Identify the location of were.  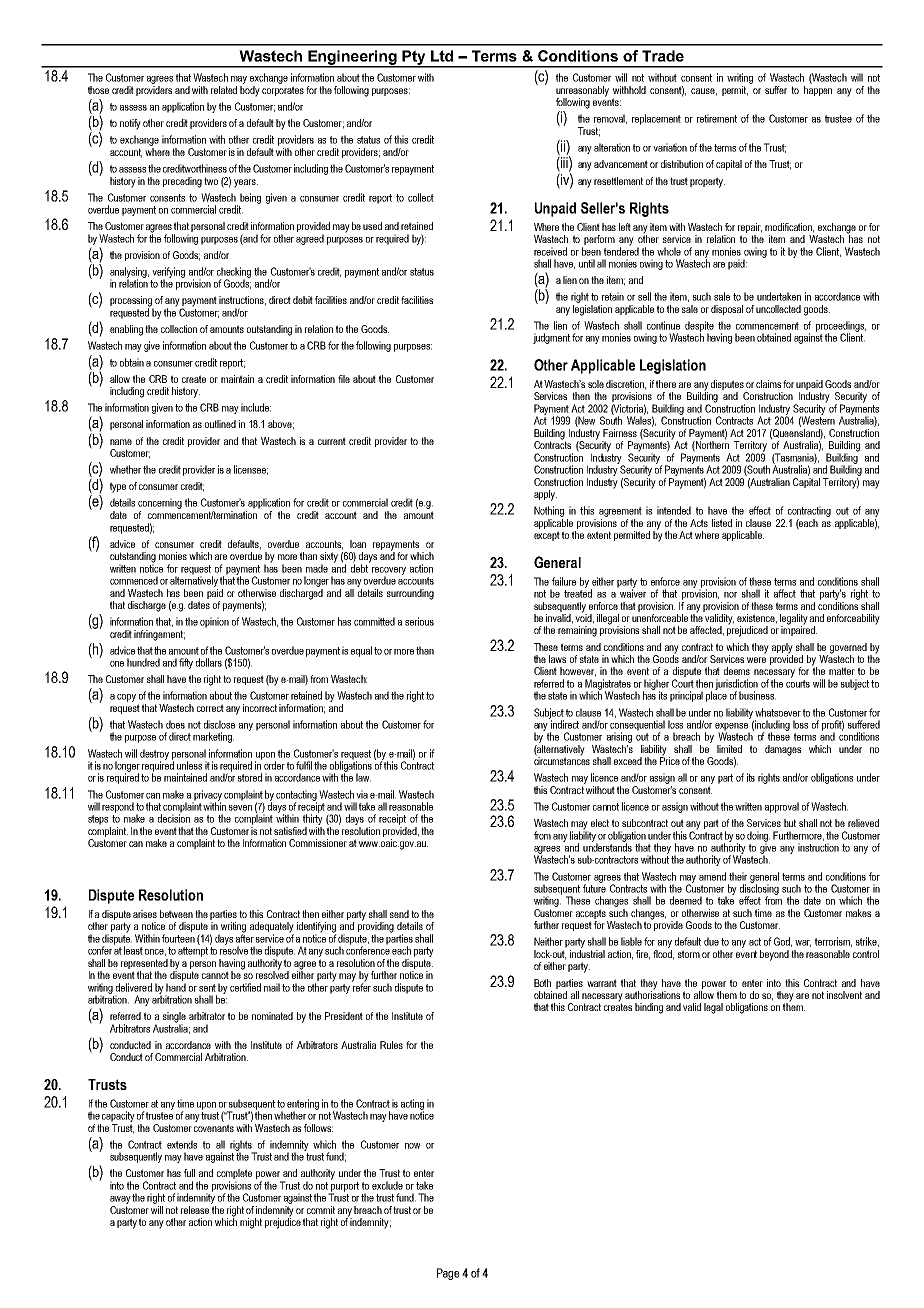
(756, 660).
